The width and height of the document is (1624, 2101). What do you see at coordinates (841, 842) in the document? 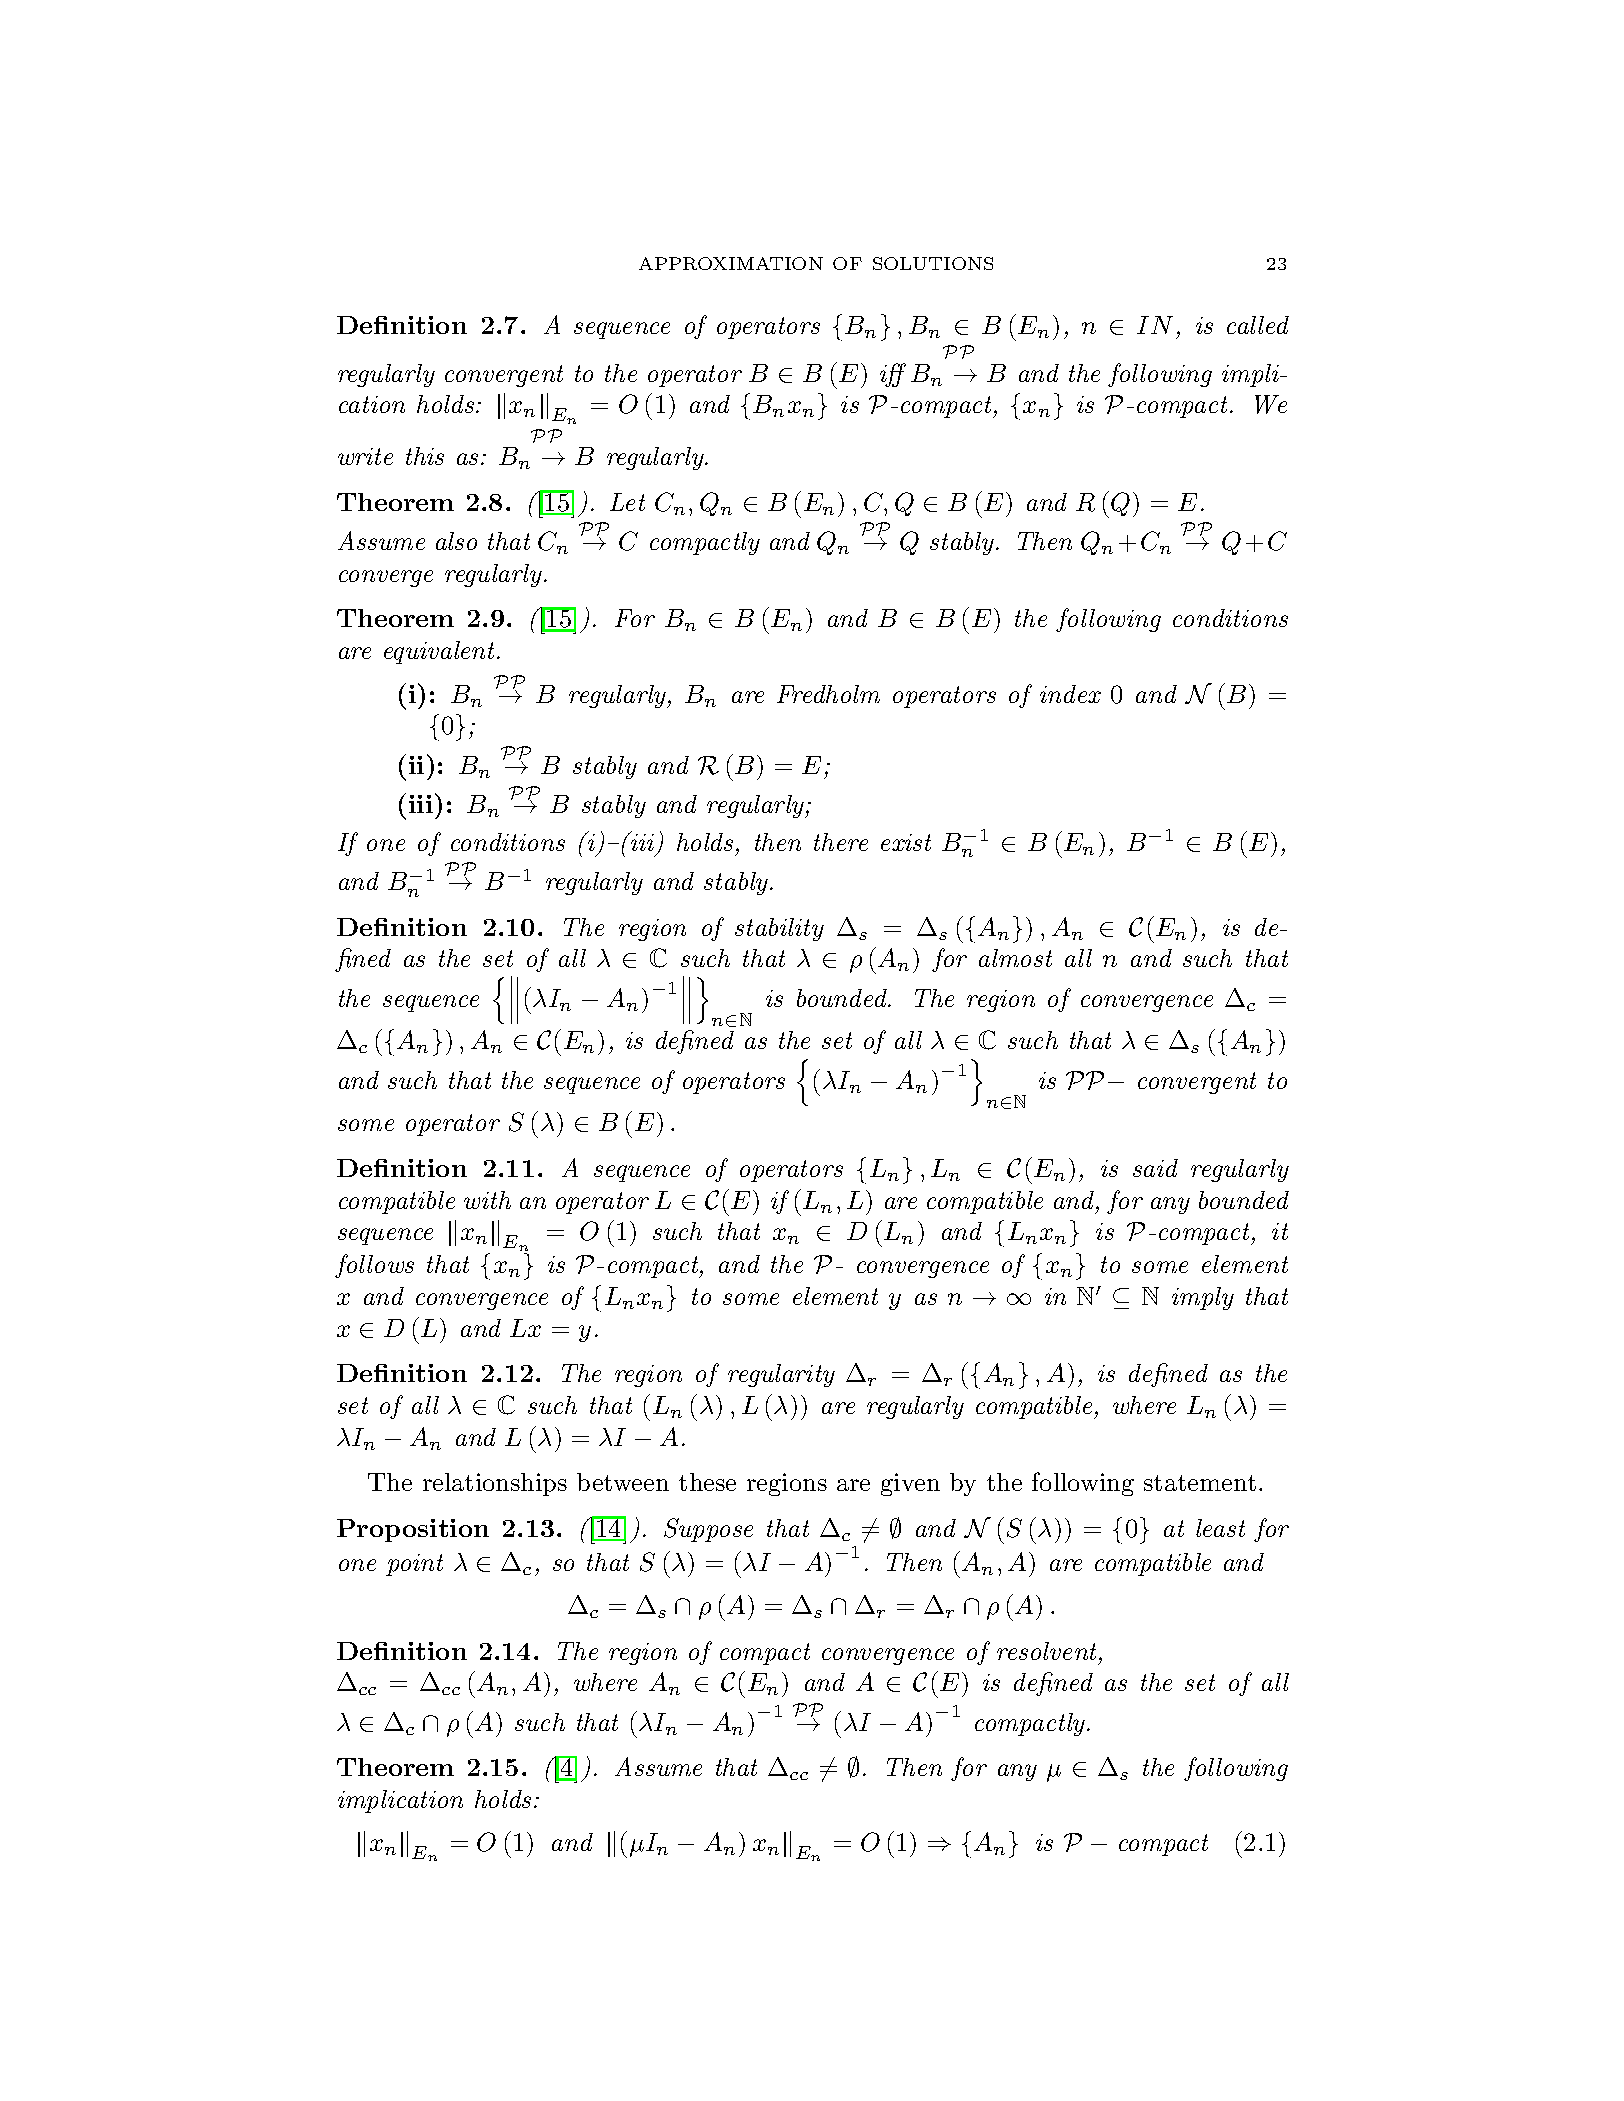
I see `there` at bounding box center [841, 842].
